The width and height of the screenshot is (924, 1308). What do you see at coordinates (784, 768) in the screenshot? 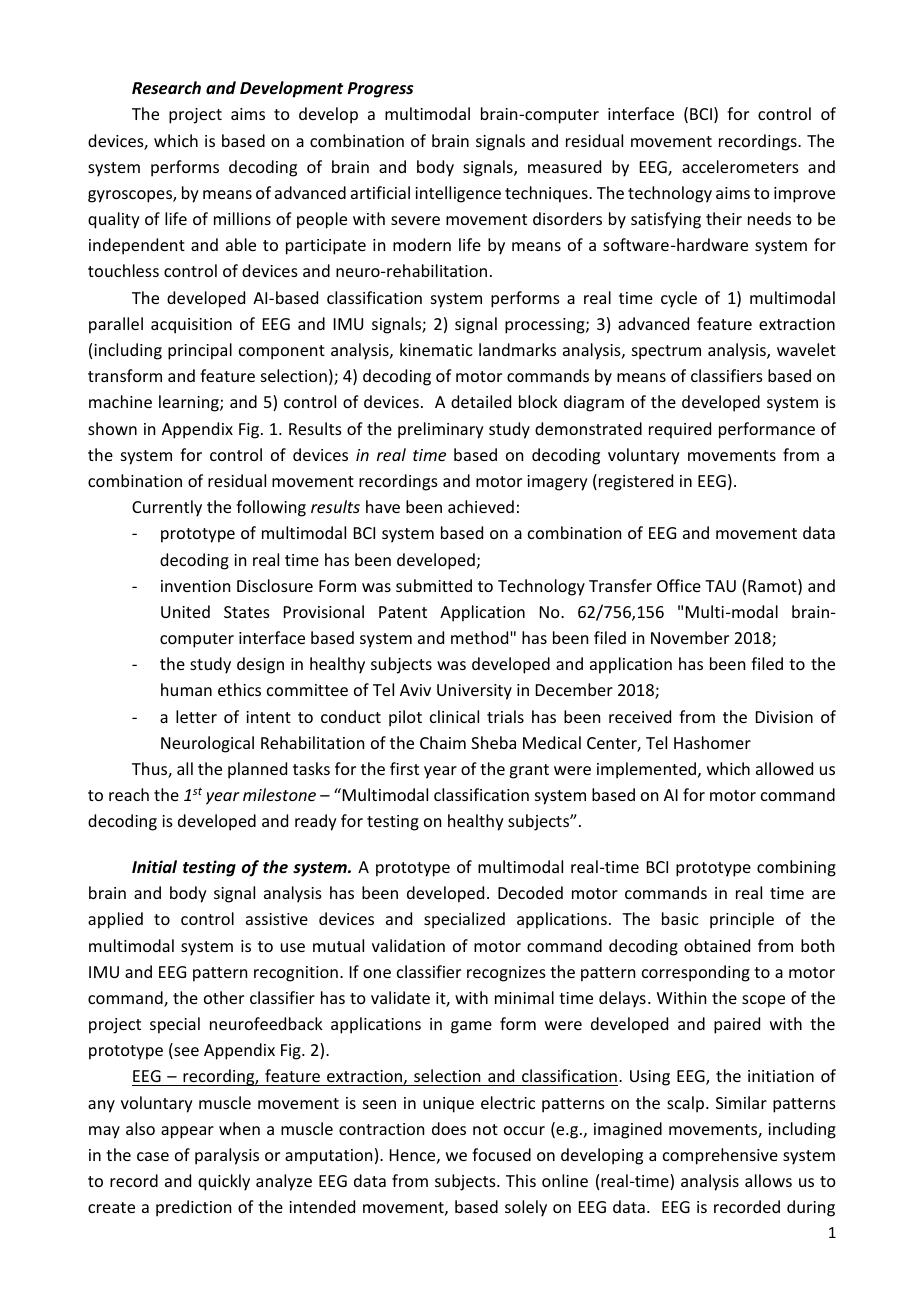
I see `allowed` at bounding box center [784, 768].
